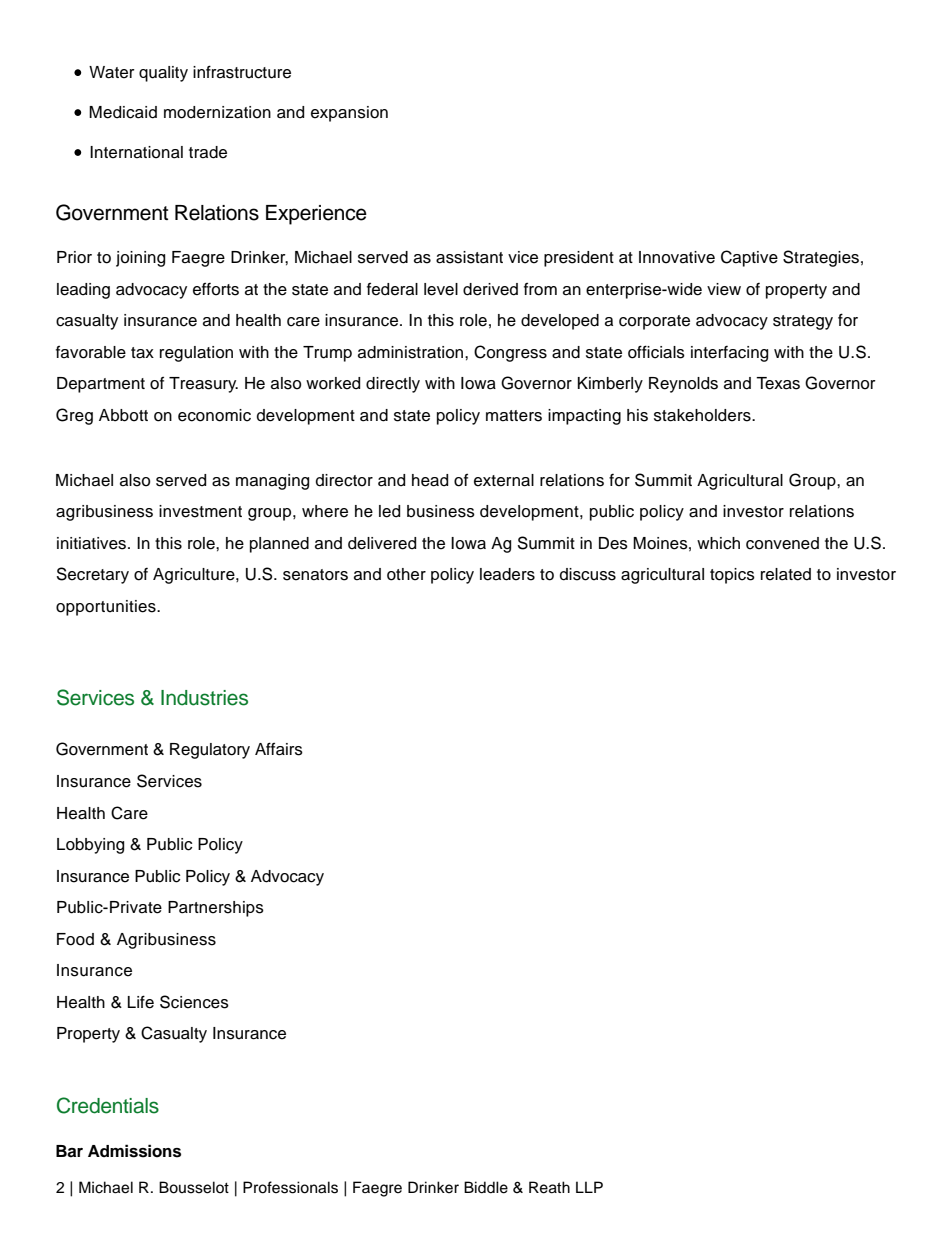 The image size is (952, 1233). What do you see at coordinates (677, 257) in the screenshot?
I see `Innovative` at bounding box center [677, 257].
